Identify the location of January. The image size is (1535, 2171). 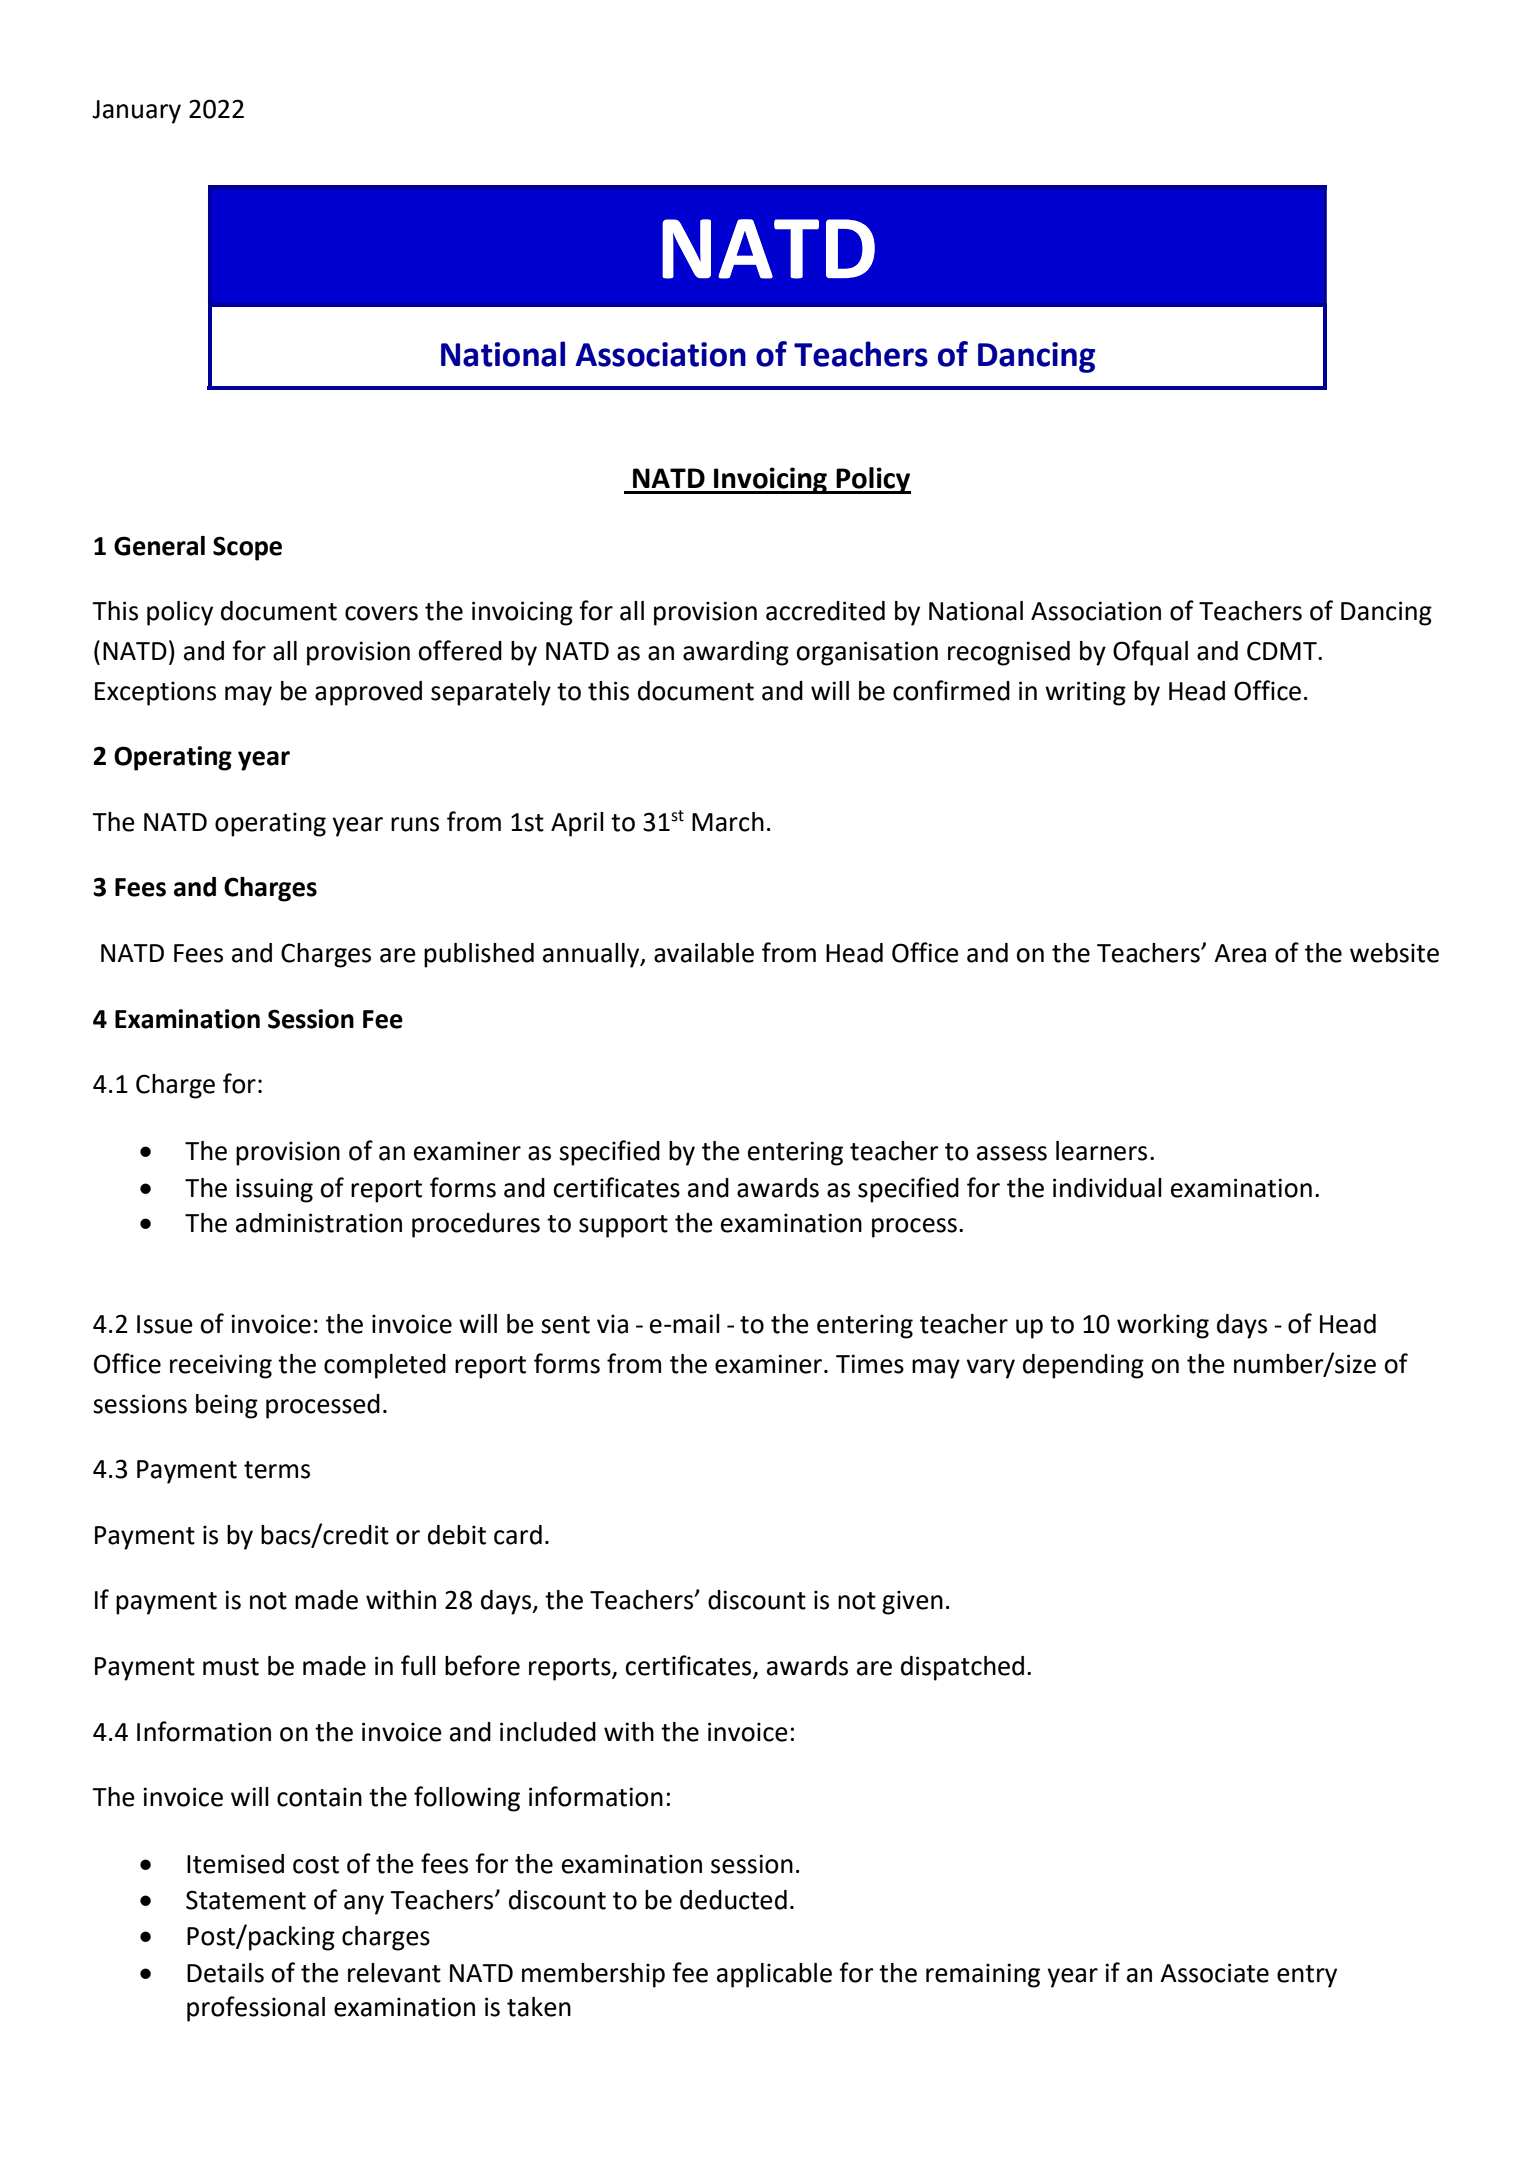
(136, 112).
